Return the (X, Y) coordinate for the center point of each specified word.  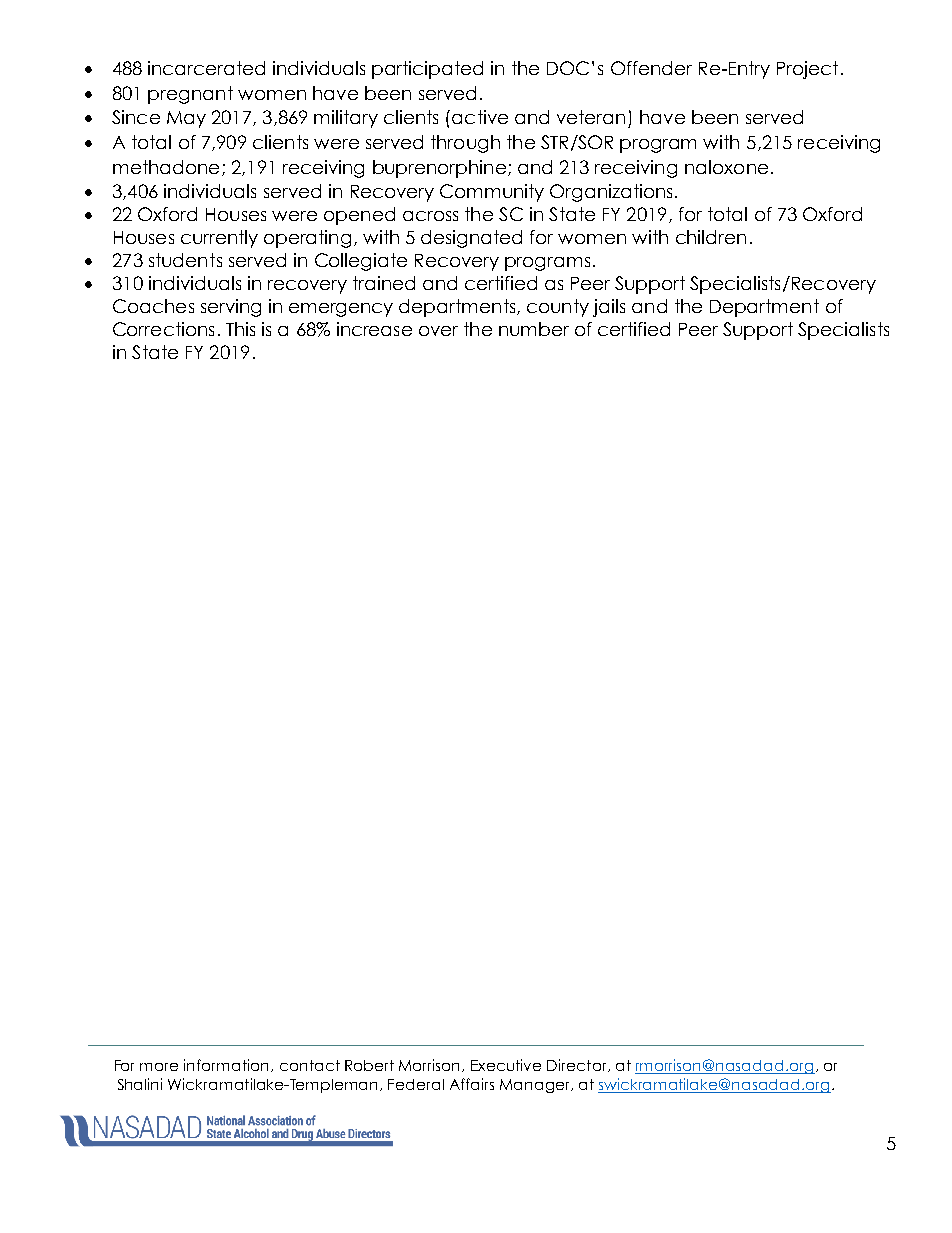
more (159, 1067)
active (480, 117)
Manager (536, 1086)
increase (374, 329)
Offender (651, 68)
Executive (506, 1065)
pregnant (190, 95)
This (240, 329)
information (226, 1065)
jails (609, 308)
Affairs (472, 1084)
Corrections (163, 329)
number (534, 329)
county (558, 308)
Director (578, 1065)
